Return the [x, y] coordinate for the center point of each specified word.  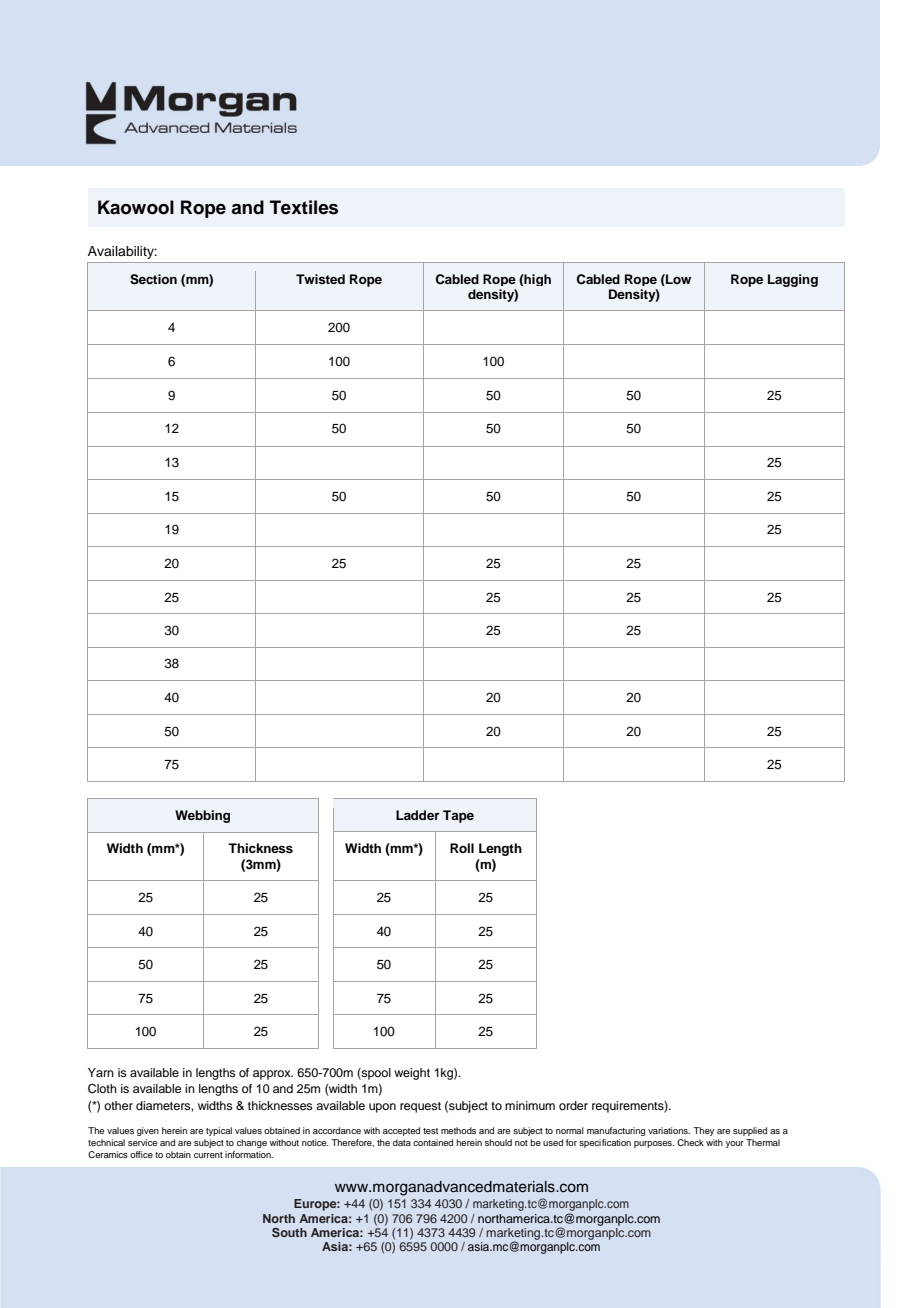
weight [412, 1074]
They [703, 1131]
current [208, 1155]
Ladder [418, 815]
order [573, 1105]
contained [433, 1142]
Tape [458, 816]
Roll [462, 848]
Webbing [202, 816]
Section [153, 279]
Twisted [320, 279]
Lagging [793, 280]
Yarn [101, 1072]
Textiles [304, 207]
